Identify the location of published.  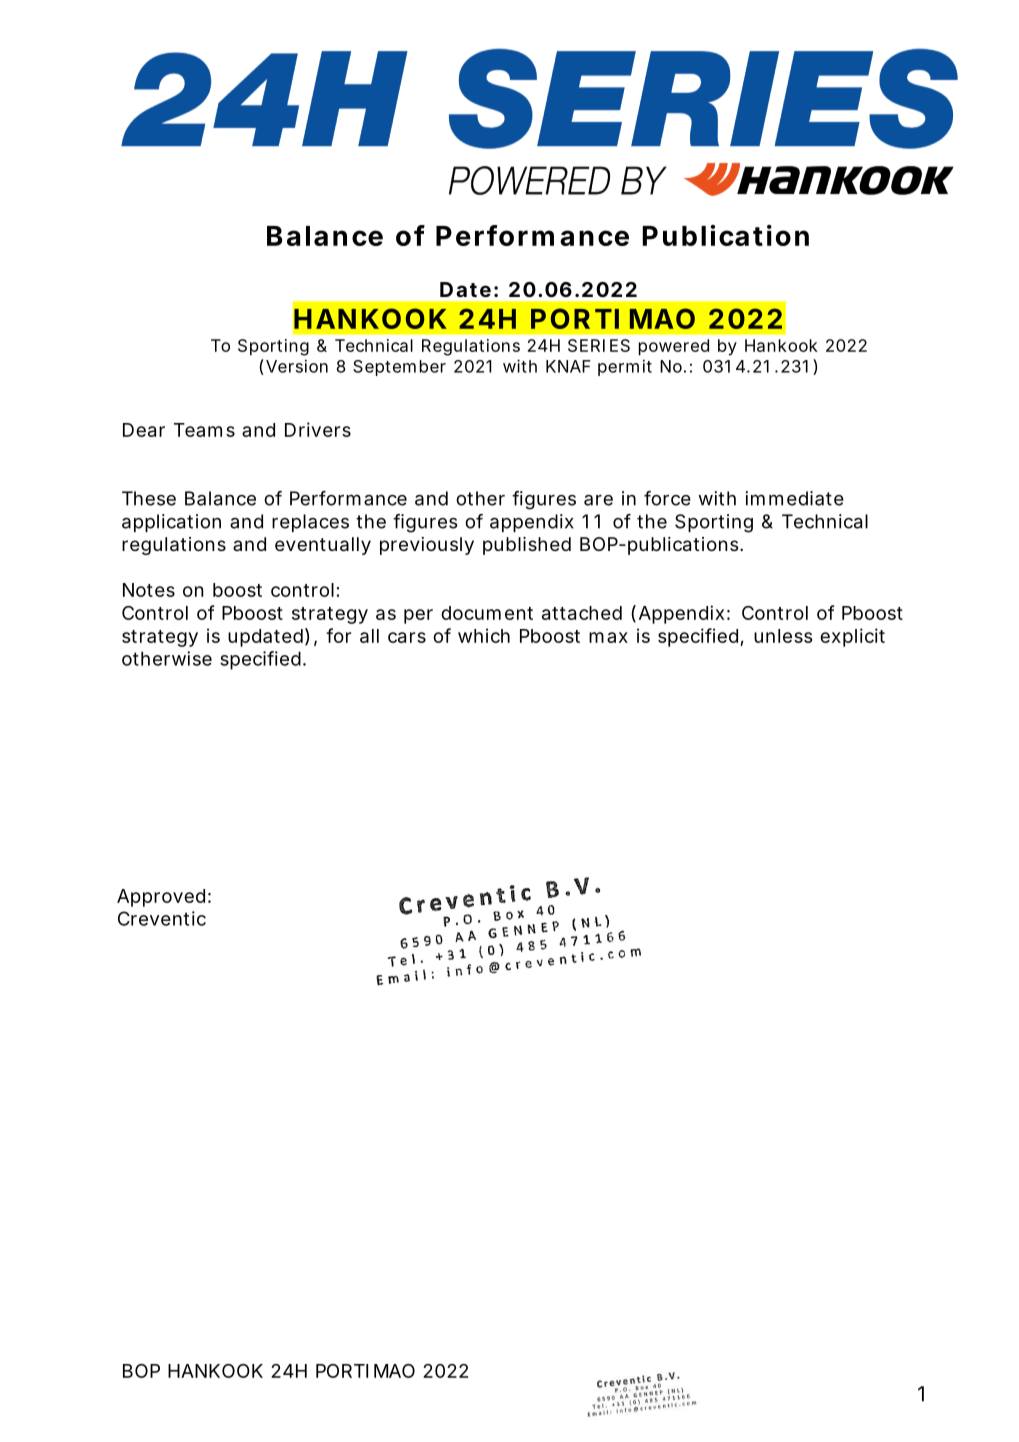
(527, 546).
